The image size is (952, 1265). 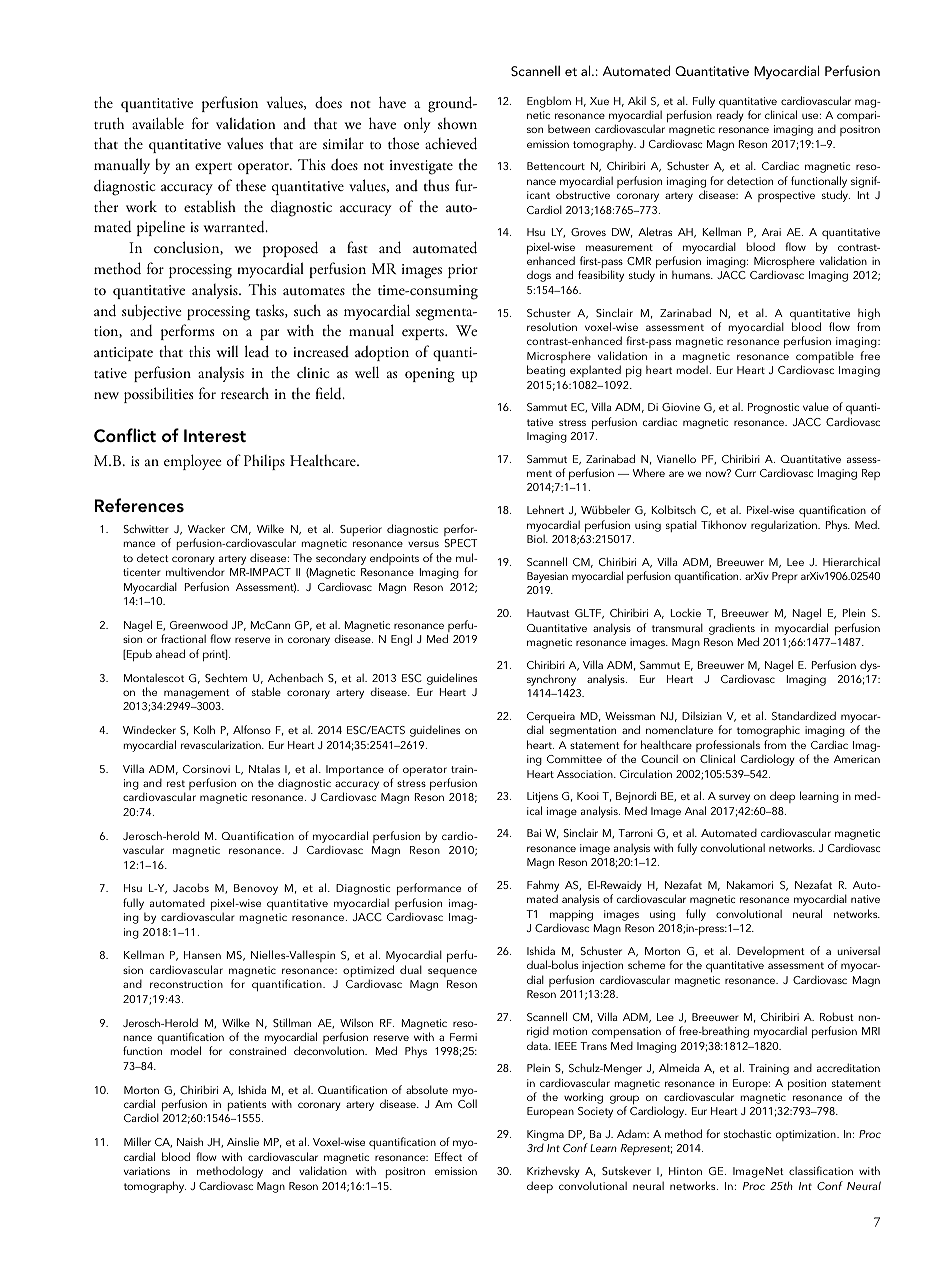 I want to click on ready, so click(x=730, y=116).
